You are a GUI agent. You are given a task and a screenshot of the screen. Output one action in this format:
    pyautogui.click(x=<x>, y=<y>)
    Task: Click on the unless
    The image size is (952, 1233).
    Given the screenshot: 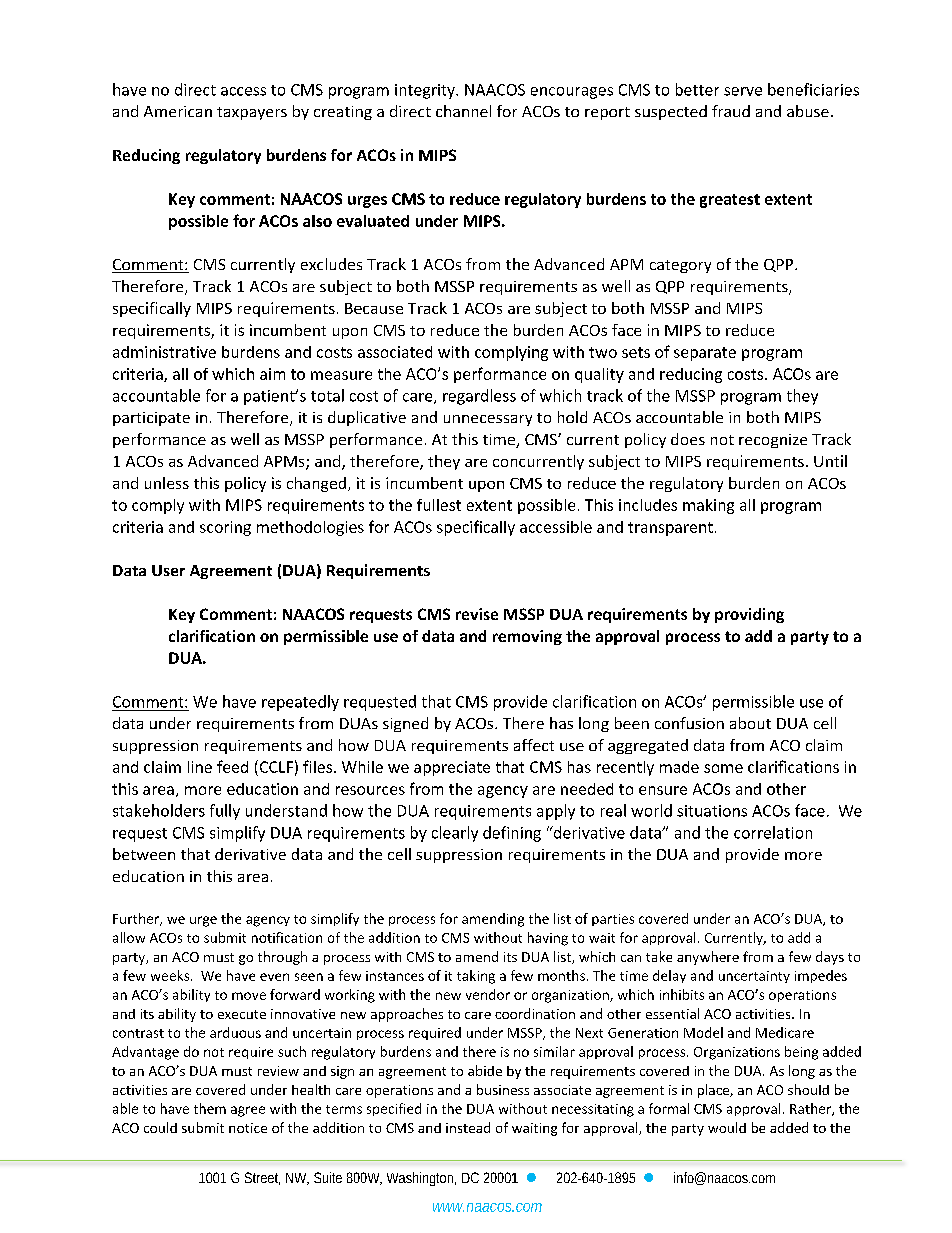 What is the action you would take?
    pyautogui.click(x=167, y=483)
